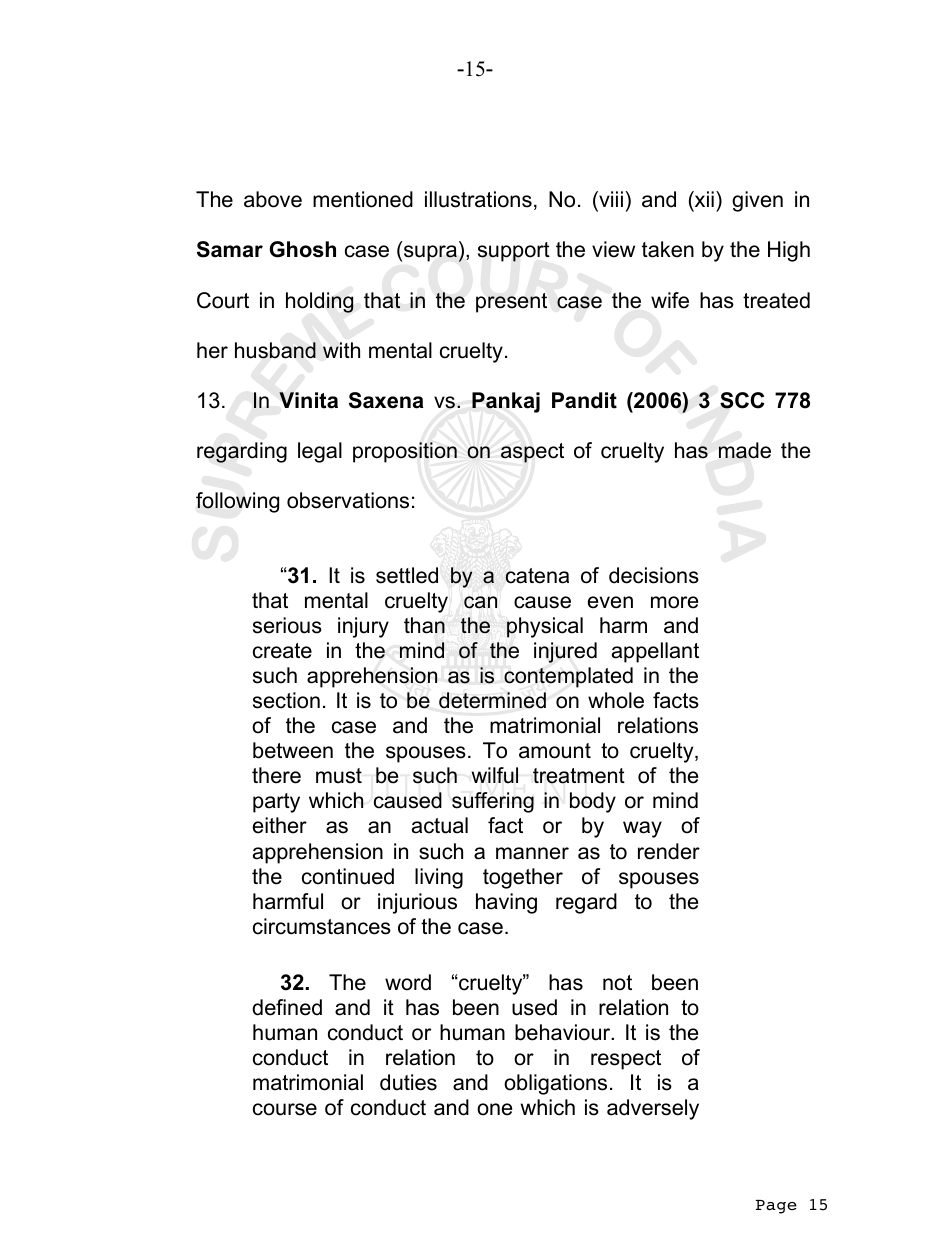 The width and height of the screenshot is (952, 1233). What do you see at coordinates (320, 452) in the screenshot?
I see `legal` at bounding box center [320, 452].
